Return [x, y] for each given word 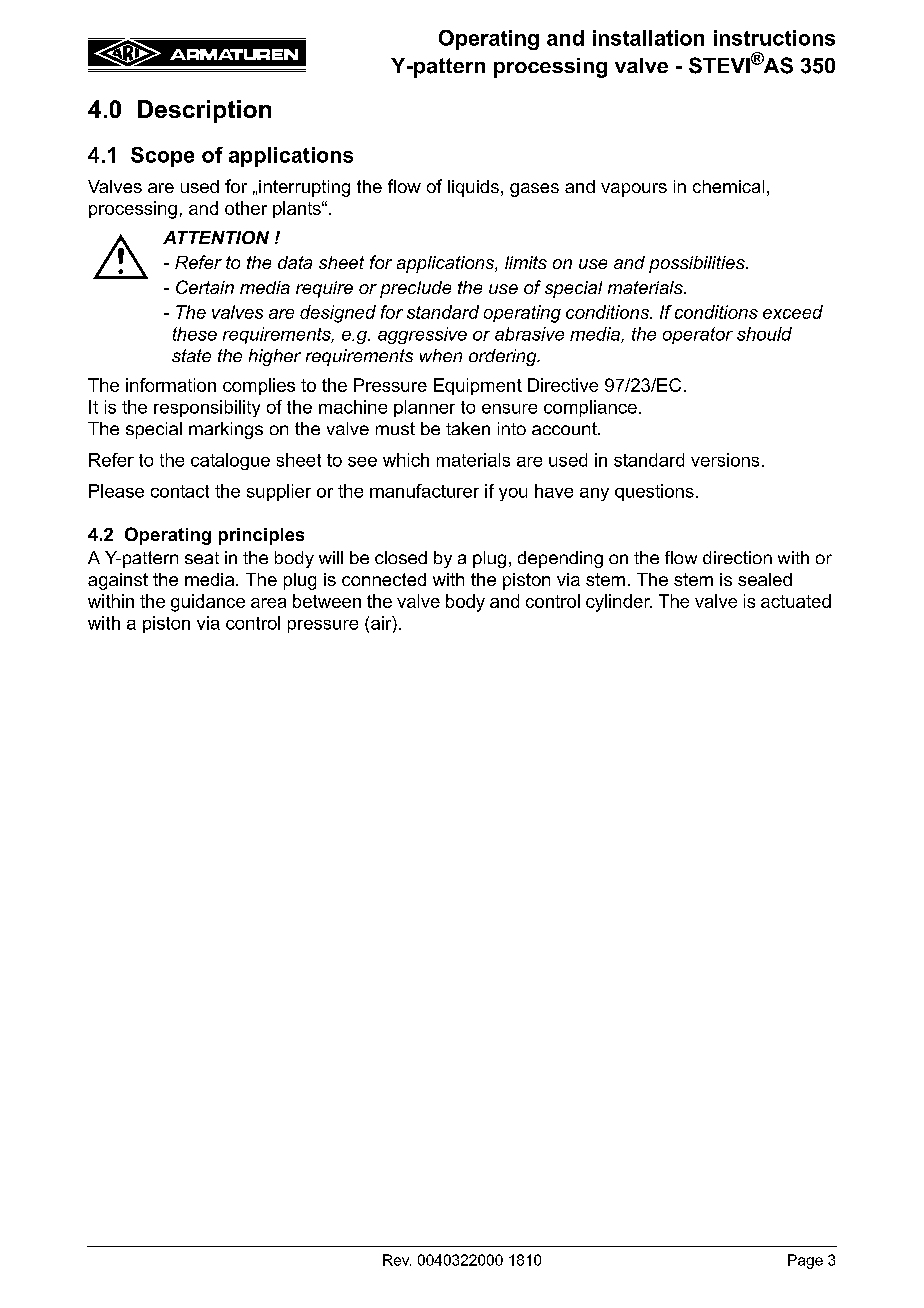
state [191, 355]
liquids [473, 188]
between [327, 601]
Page [805, 1261]
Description [204, 111]
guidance [208, 603]
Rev [397, 1260]
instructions [774, 38]
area [268, 603]
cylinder [619, 603]
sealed [765, 579]
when [441, 355]
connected [384, 579]
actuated [796, 601]
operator [698, 335]
